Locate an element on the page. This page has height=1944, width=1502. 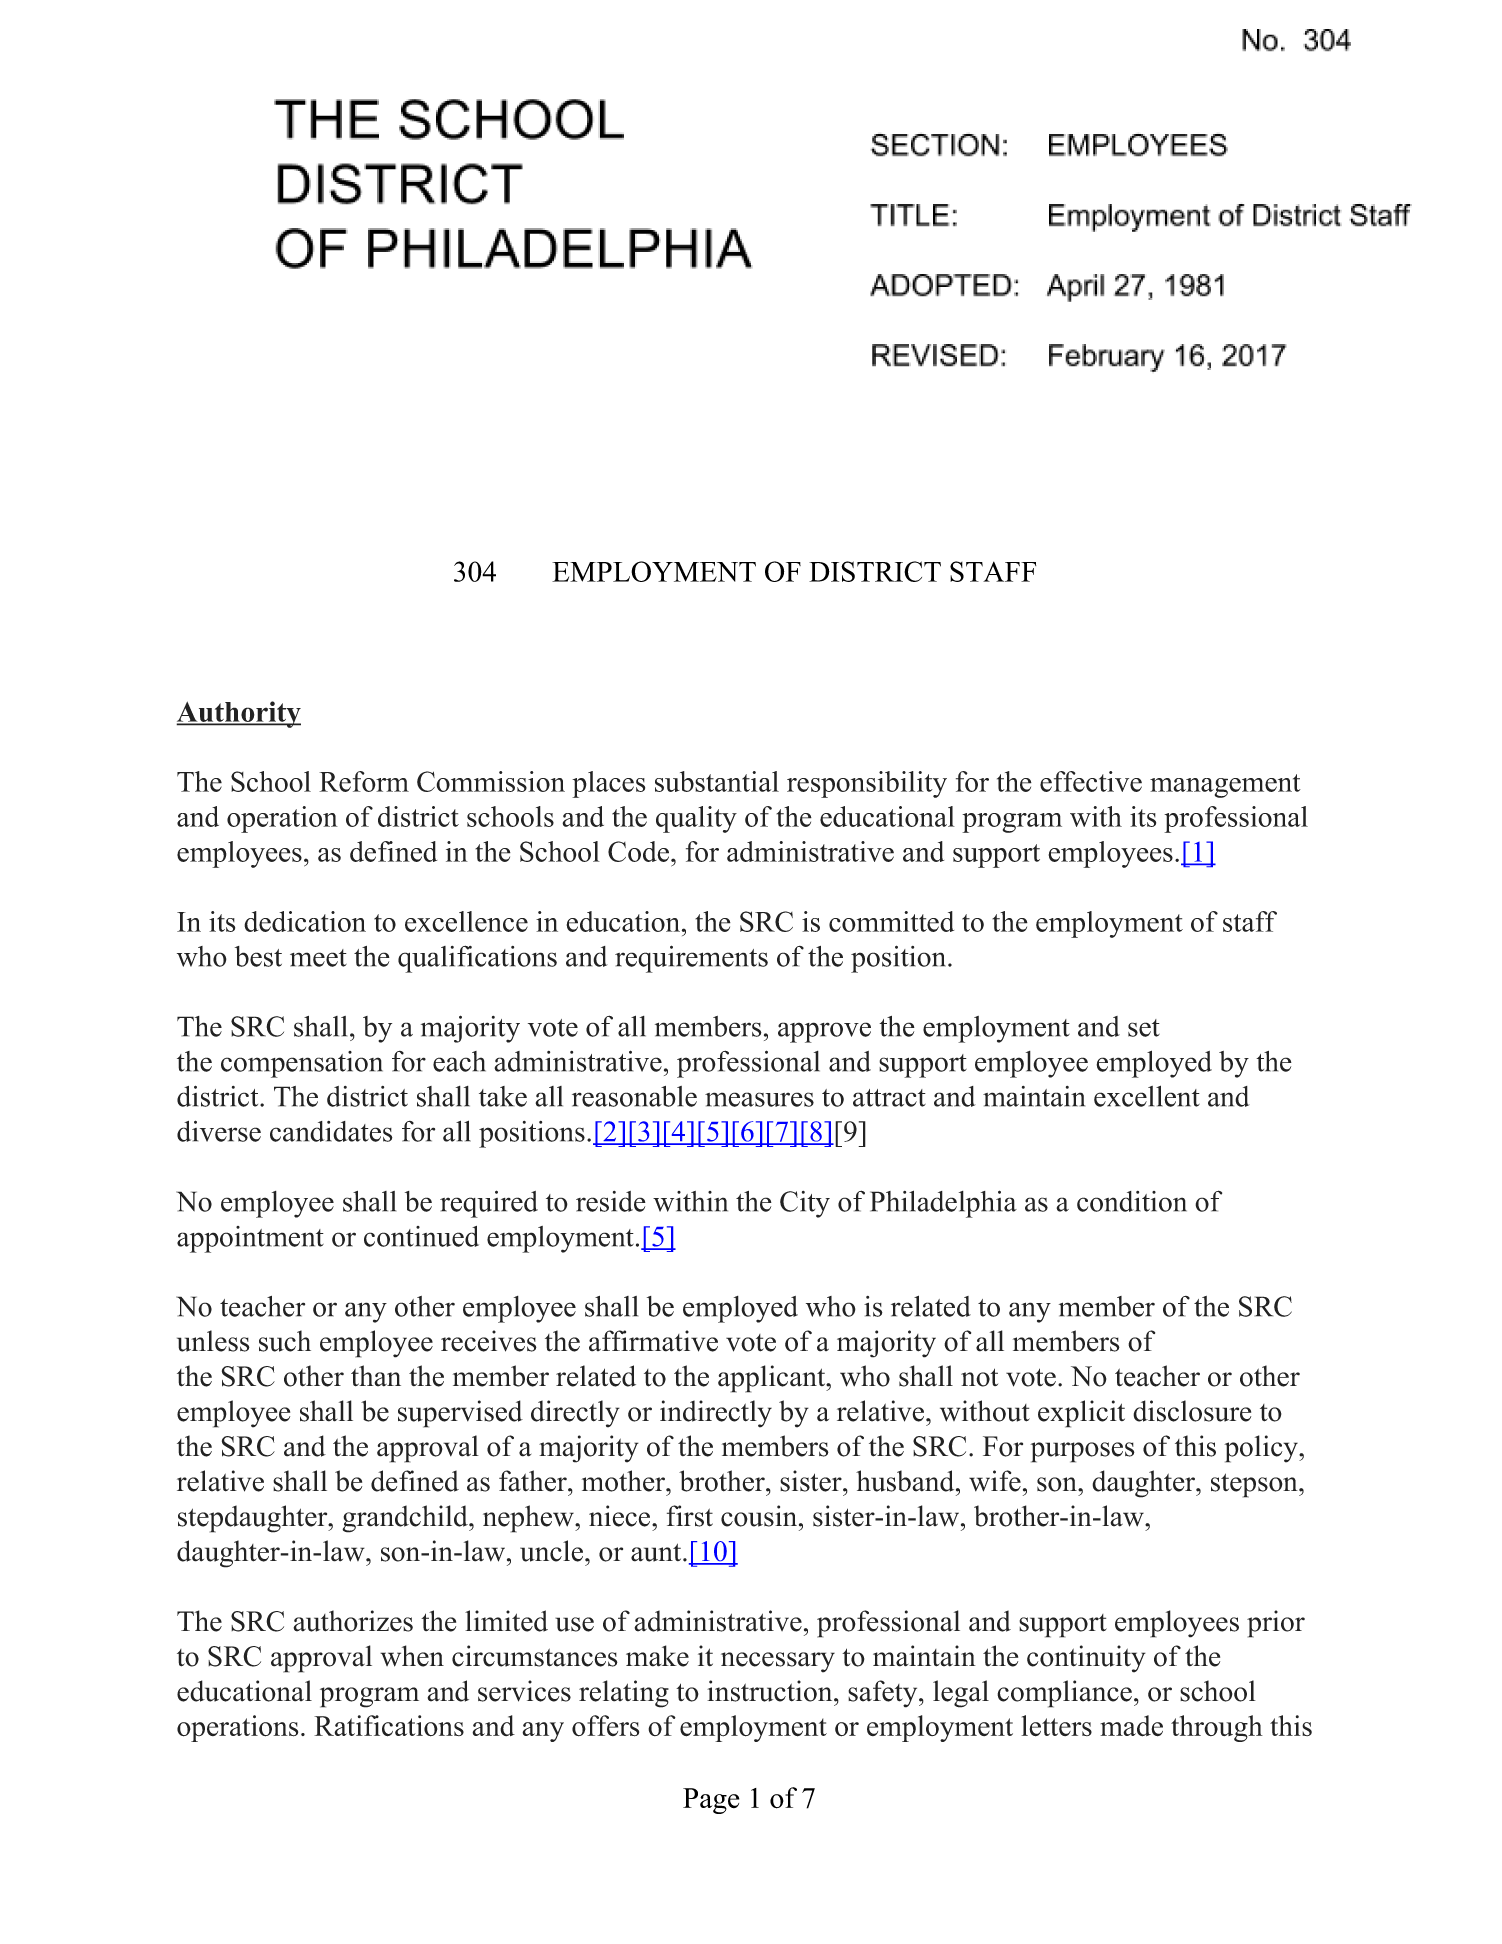
effective is located at coordinates (1091, 781).
